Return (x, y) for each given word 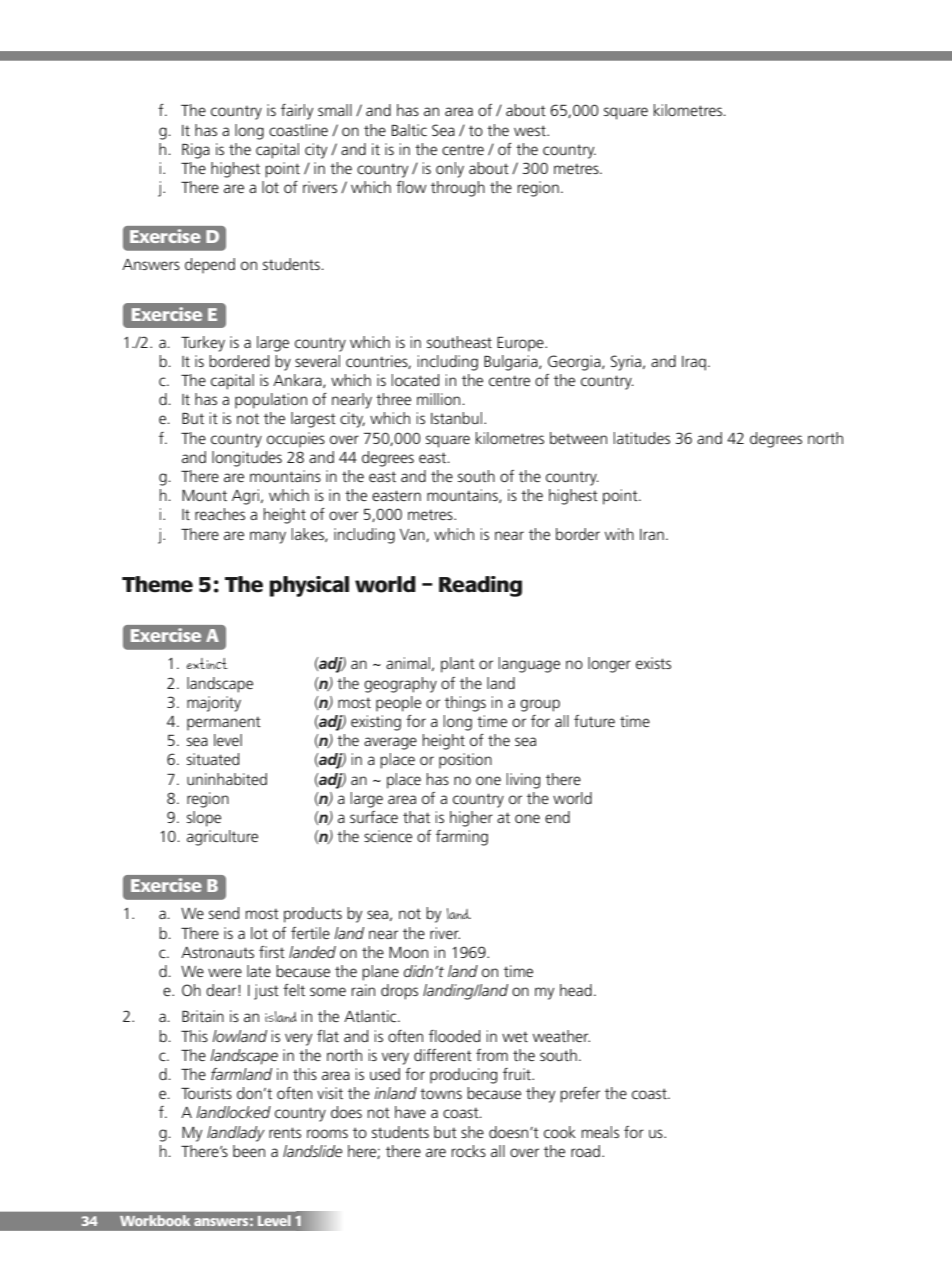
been (249, 1151)
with (619, 534)
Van (413, 535)
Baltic (409, 130)
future (594, 721)
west (531, 130)
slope (204, 819)
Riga (196, 151)
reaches (220, 514)
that (416, 817)
